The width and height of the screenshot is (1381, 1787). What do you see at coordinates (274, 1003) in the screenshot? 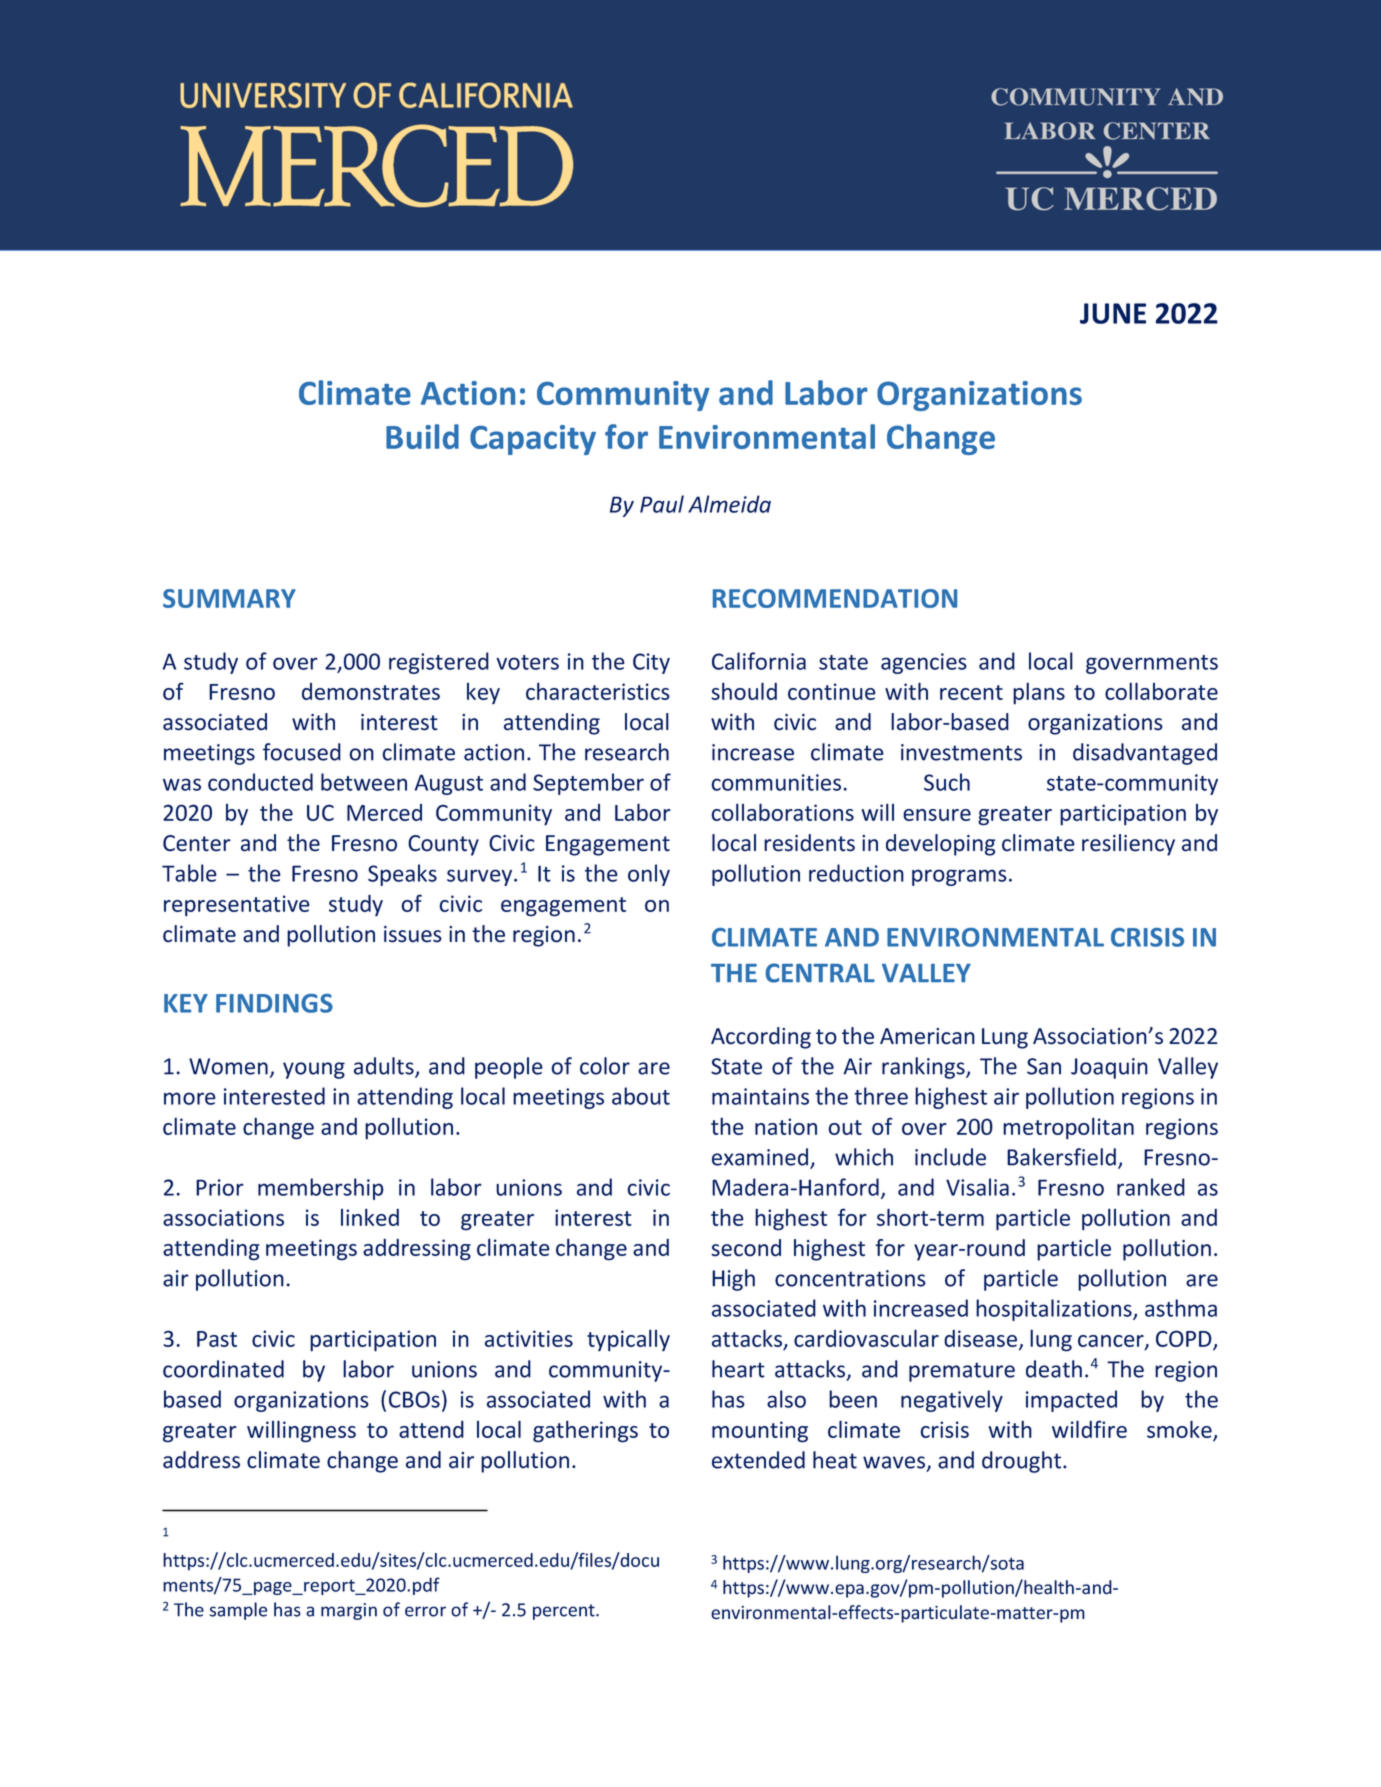
I see `FINDINGS` at bounding box center [274, 1003].
